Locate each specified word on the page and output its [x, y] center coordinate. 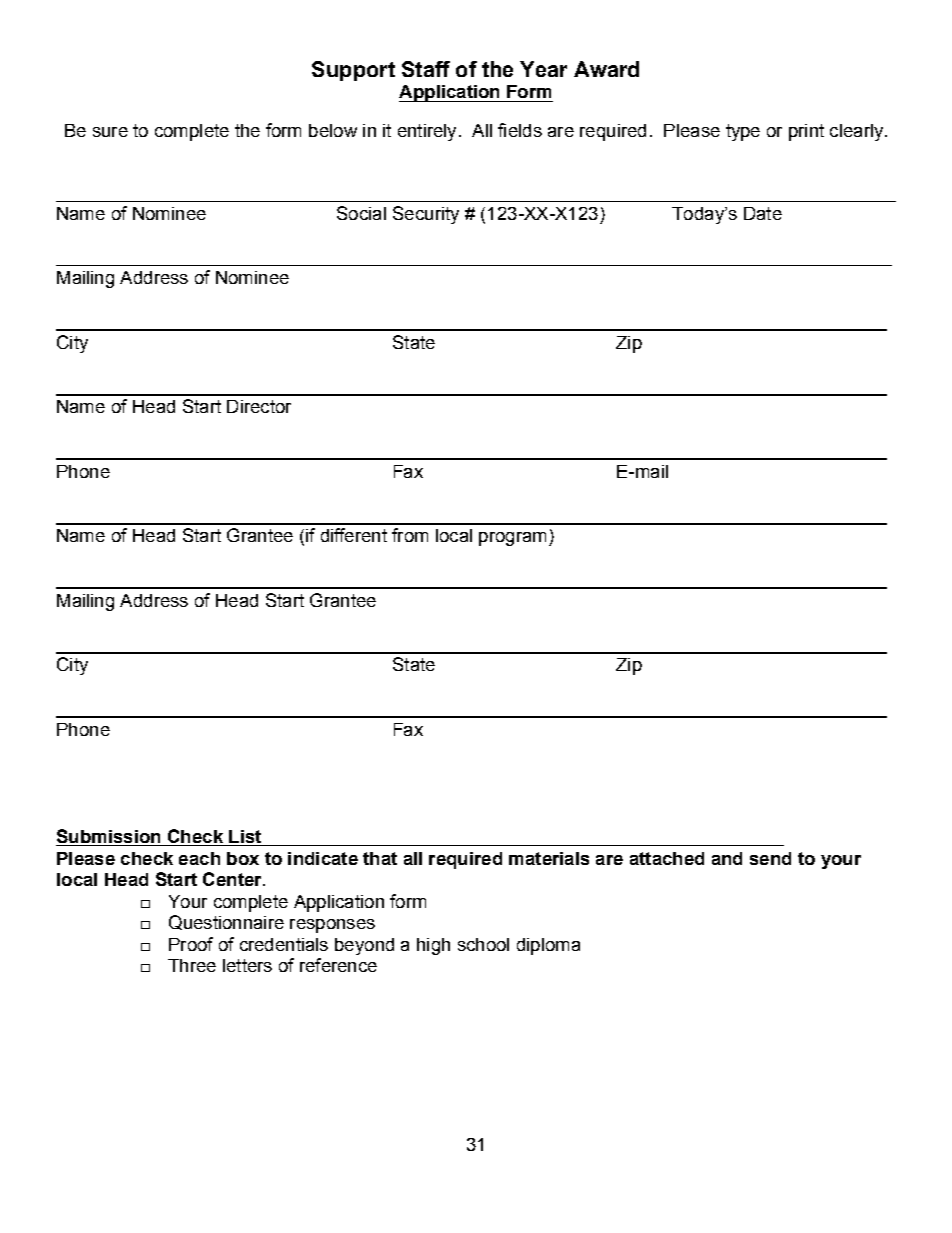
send [770, 858]
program [512, 539]
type [743, 132]
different [354, 535]
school [483, 944]
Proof [191, 944]
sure [110, 132]
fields [520, 130]
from [410, 535]
